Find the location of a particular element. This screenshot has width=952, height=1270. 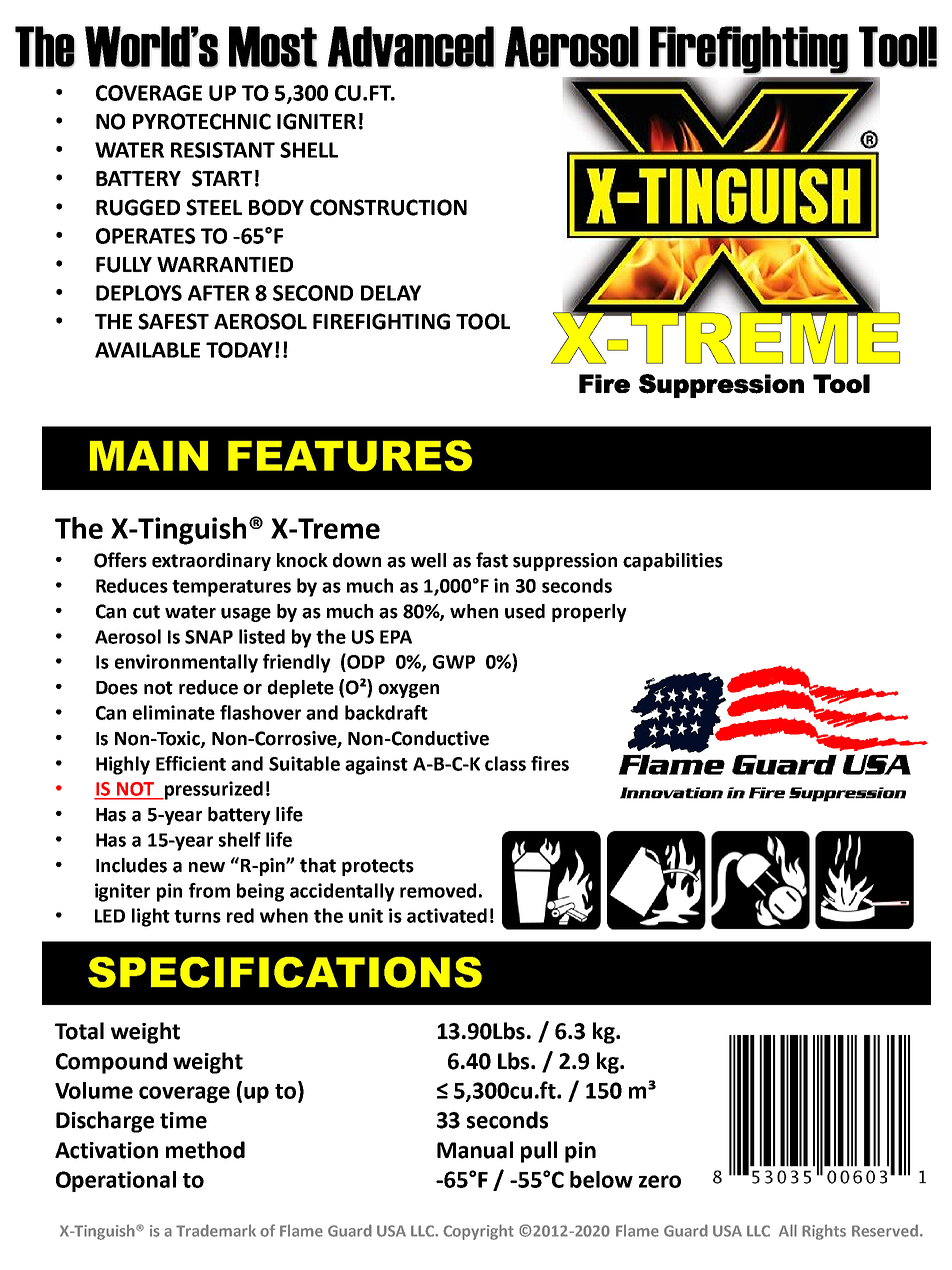

Rights is located at coordinates (824, 1232).
